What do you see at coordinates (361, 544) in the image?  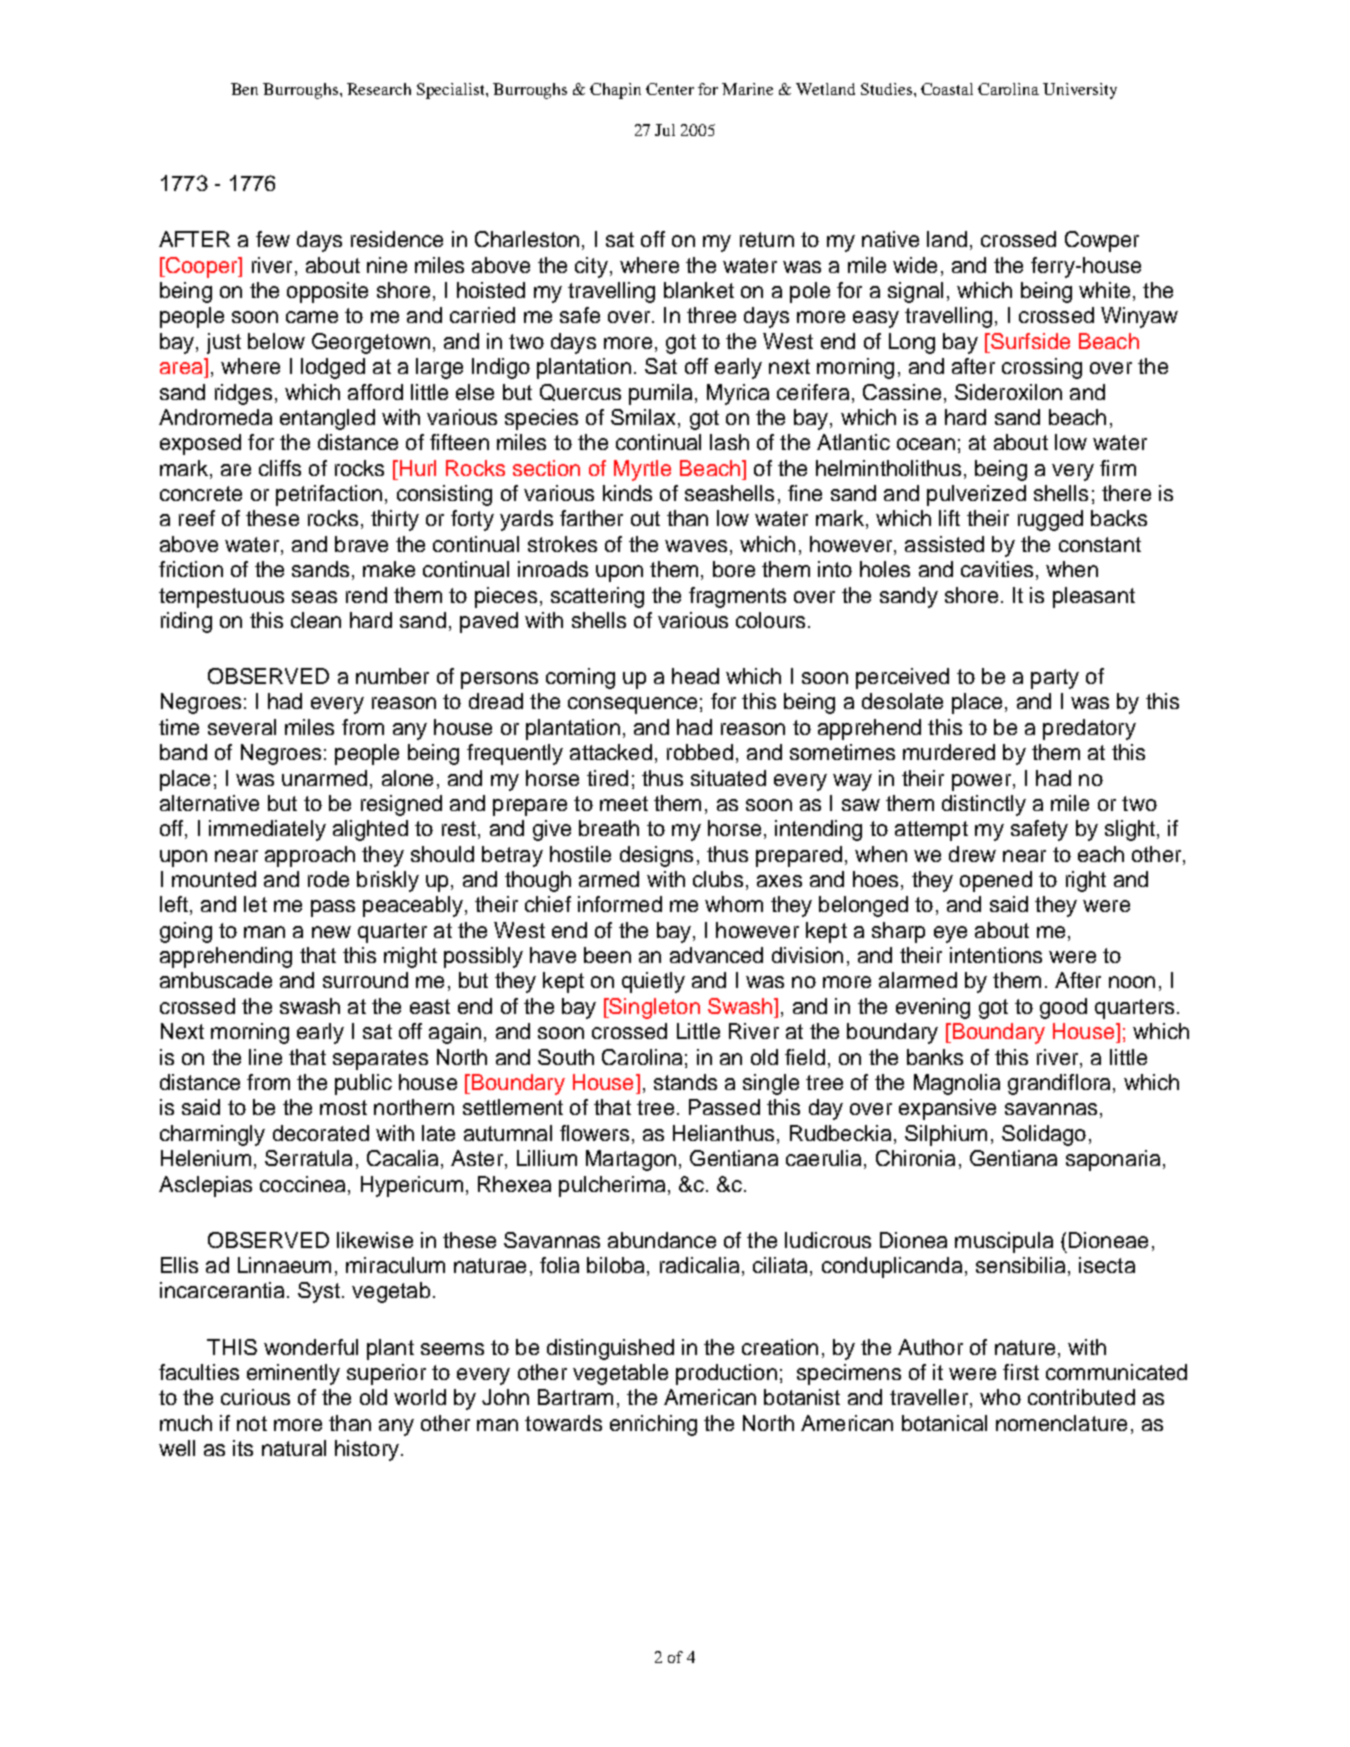 I see `brave` at bounding box center [361, 544].
